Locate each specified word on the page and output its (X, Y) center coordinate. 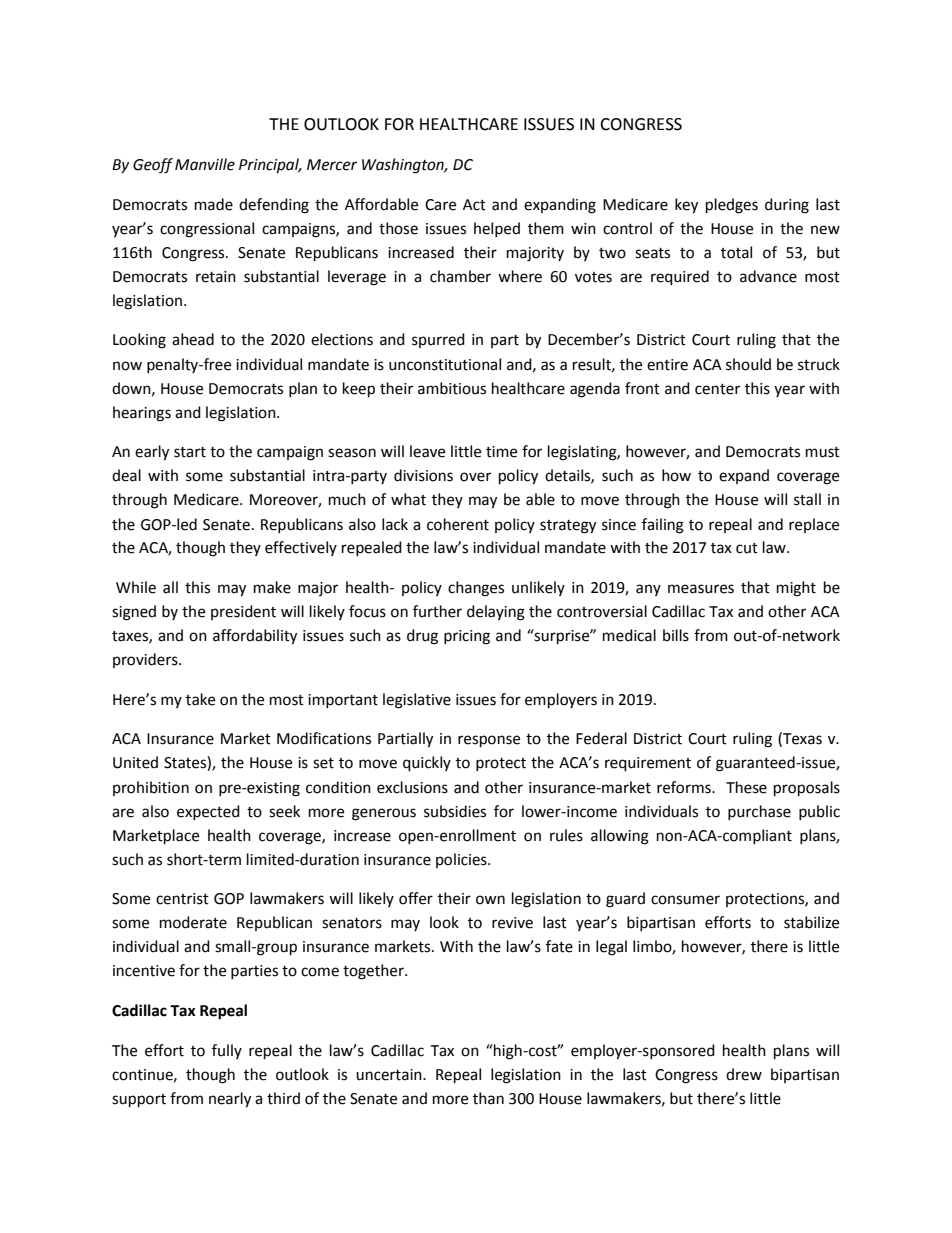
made (214, 204)
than (488, 1098)
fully (227, 1051)
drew (744, 1074)
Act (474, 205)
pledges (732, 206)
